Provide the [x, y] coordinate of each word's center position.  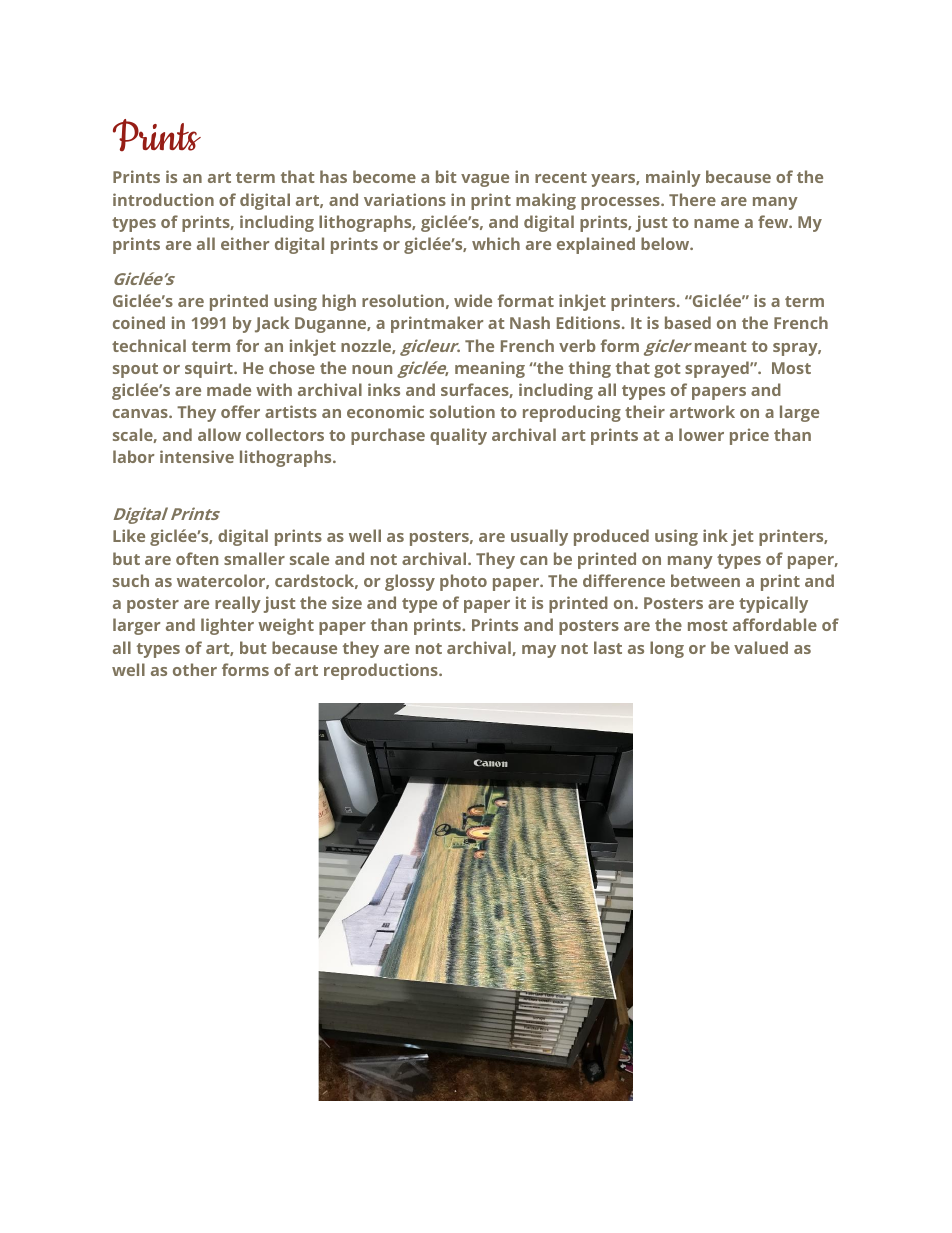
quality [458, 436]
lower [701, 434]
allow [219, 434]
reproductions [382, 671]
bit [446, 176]
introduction [163, 199]
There [692, 199]
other [195, 669]
